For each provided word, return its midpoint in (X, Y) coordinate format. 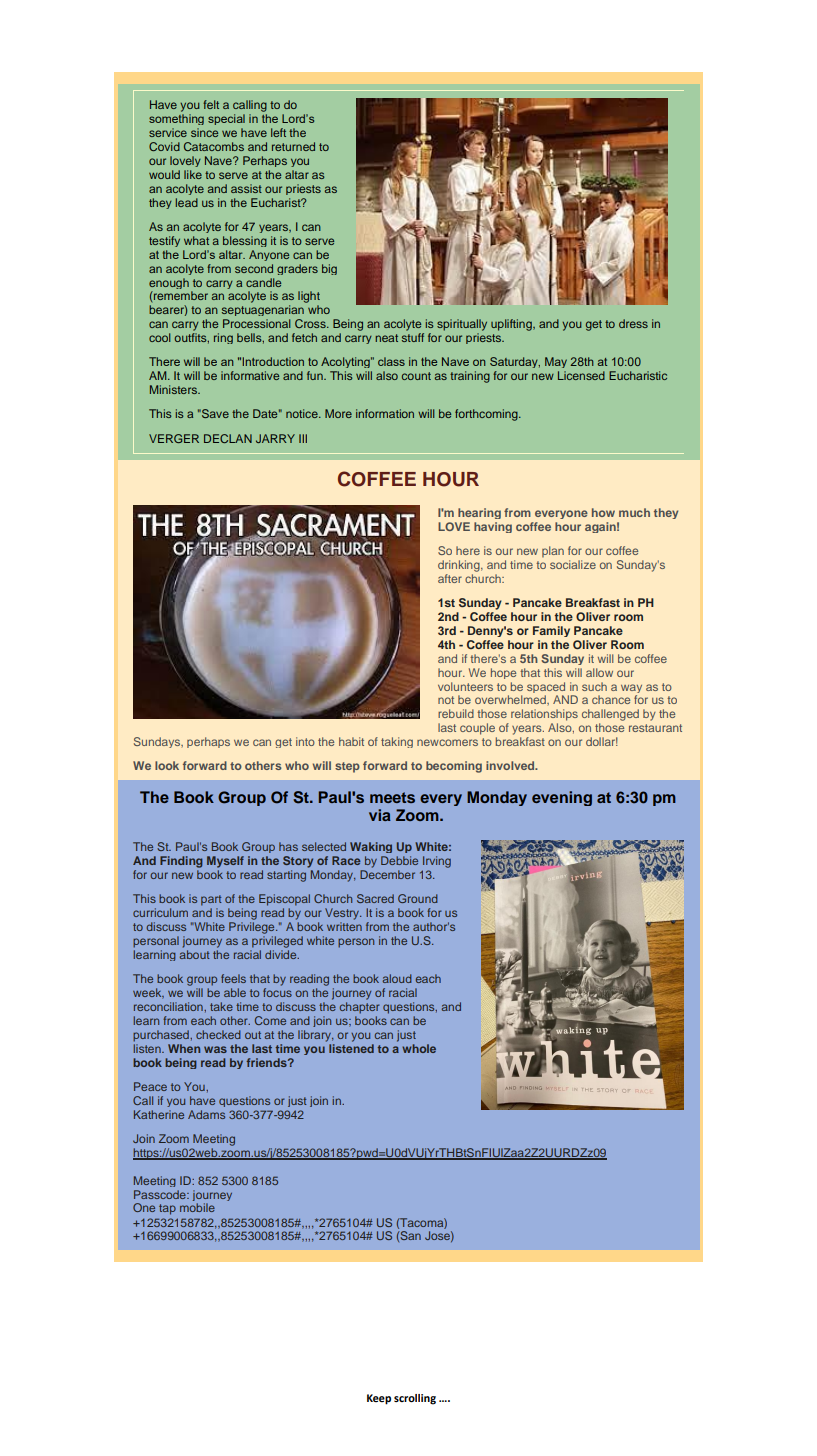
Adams (206, 1114)
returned (293, 146)
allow (599, 672)
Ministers (175, 389)
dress (633, 323)
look (167, 765)
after (450, 578)
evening (562, 798)
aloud (397, 978)
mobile (197, 1207)
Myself (225, 862)
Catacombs (214, 146)
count (416, 376)
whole (419, 1048)
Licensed (581, 375)
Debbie (399, 860)
